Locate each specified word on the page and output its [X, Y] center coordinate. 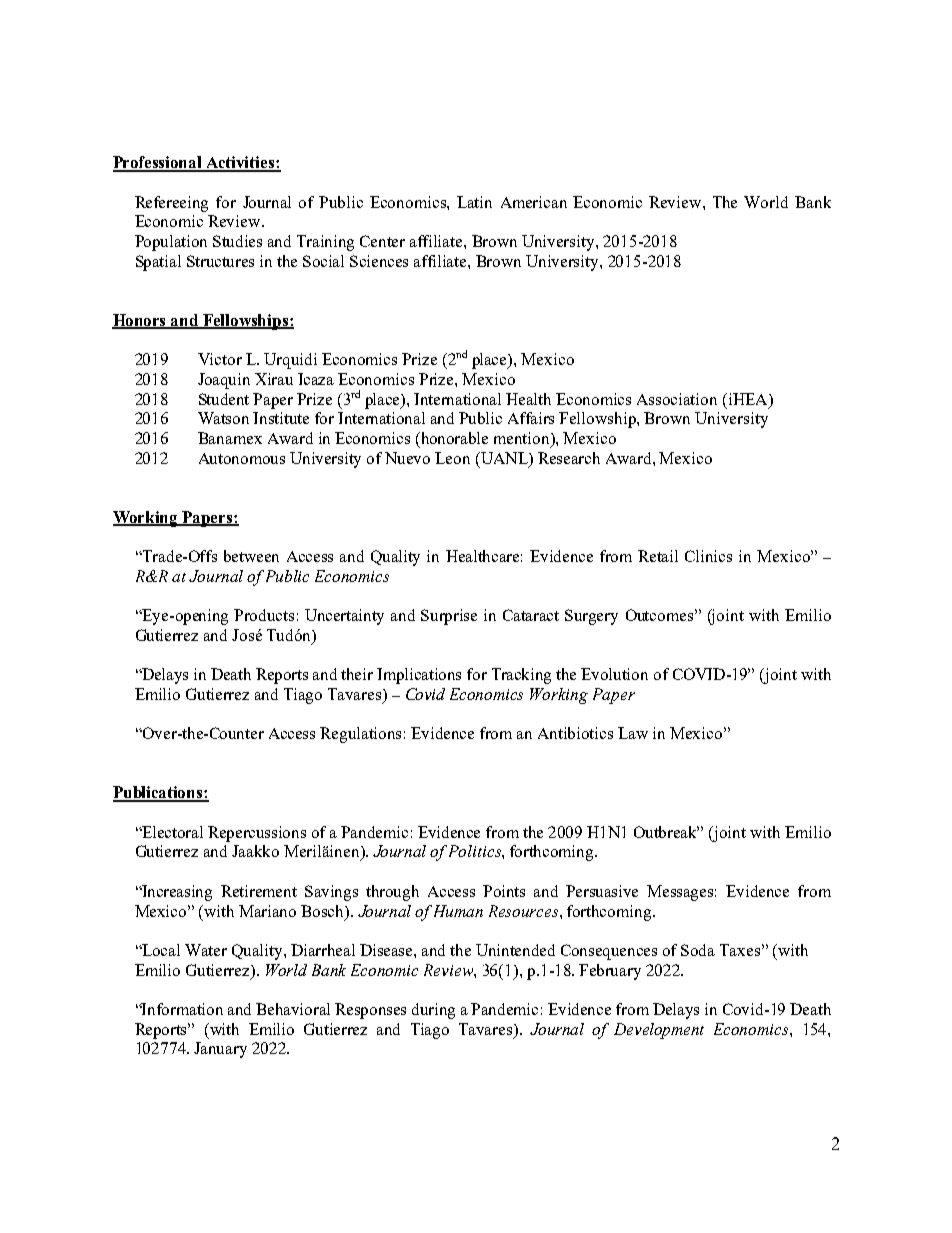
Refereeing [171, 204]
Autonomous [242, 458]
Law [633, 733]
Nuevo [407, 458]
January [220, 1050]
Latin [474, 202]
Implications [419, 676]
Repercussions [257, 834]
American [534, 202]
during [433, 1011]
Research [569, 458]
